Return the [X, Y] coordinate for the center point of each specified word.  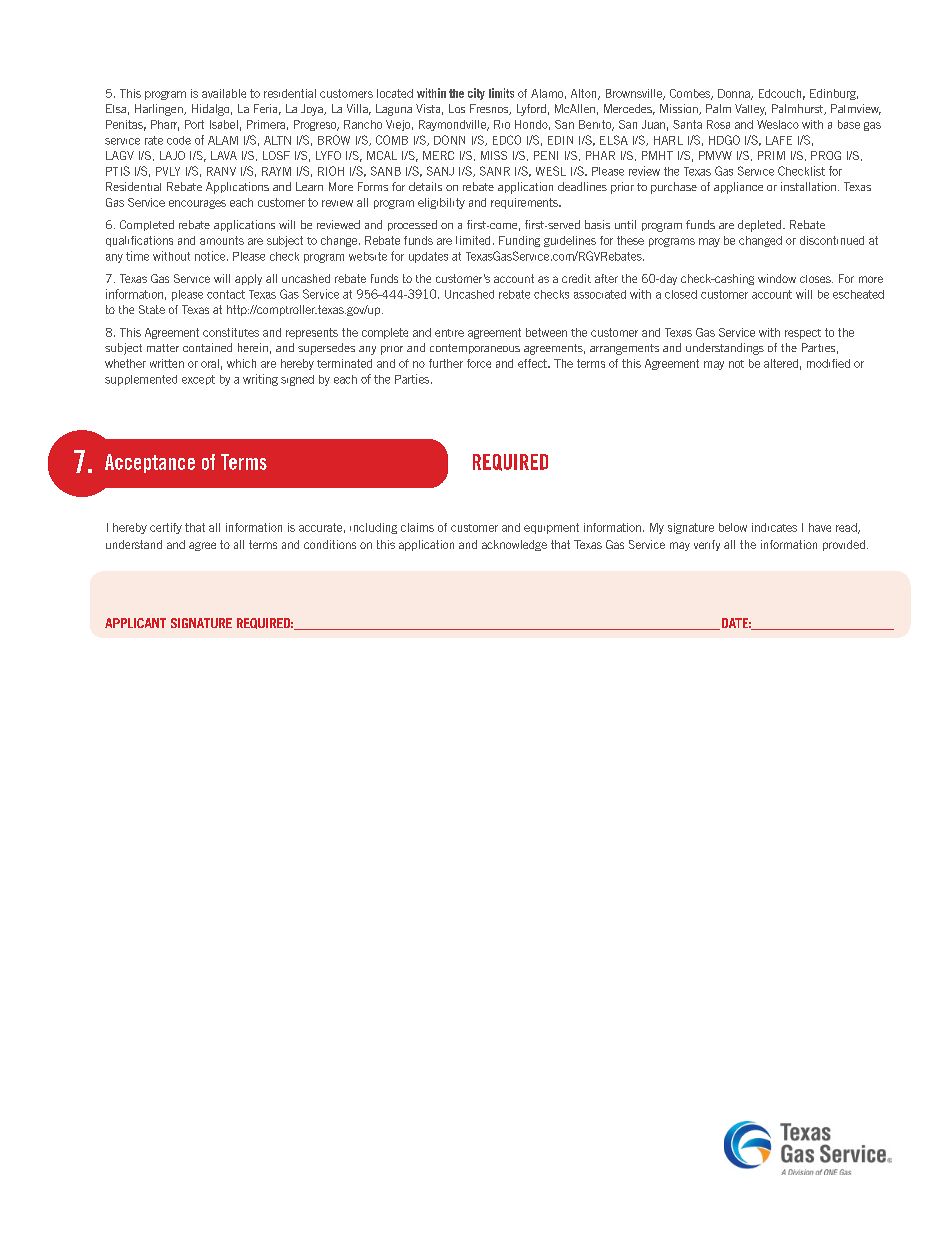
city [476, 94]
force [479, 363]
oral [210, 363]
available [224, 93]
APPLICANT [135, 623]
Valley [750, 110]
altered [781, 363]
